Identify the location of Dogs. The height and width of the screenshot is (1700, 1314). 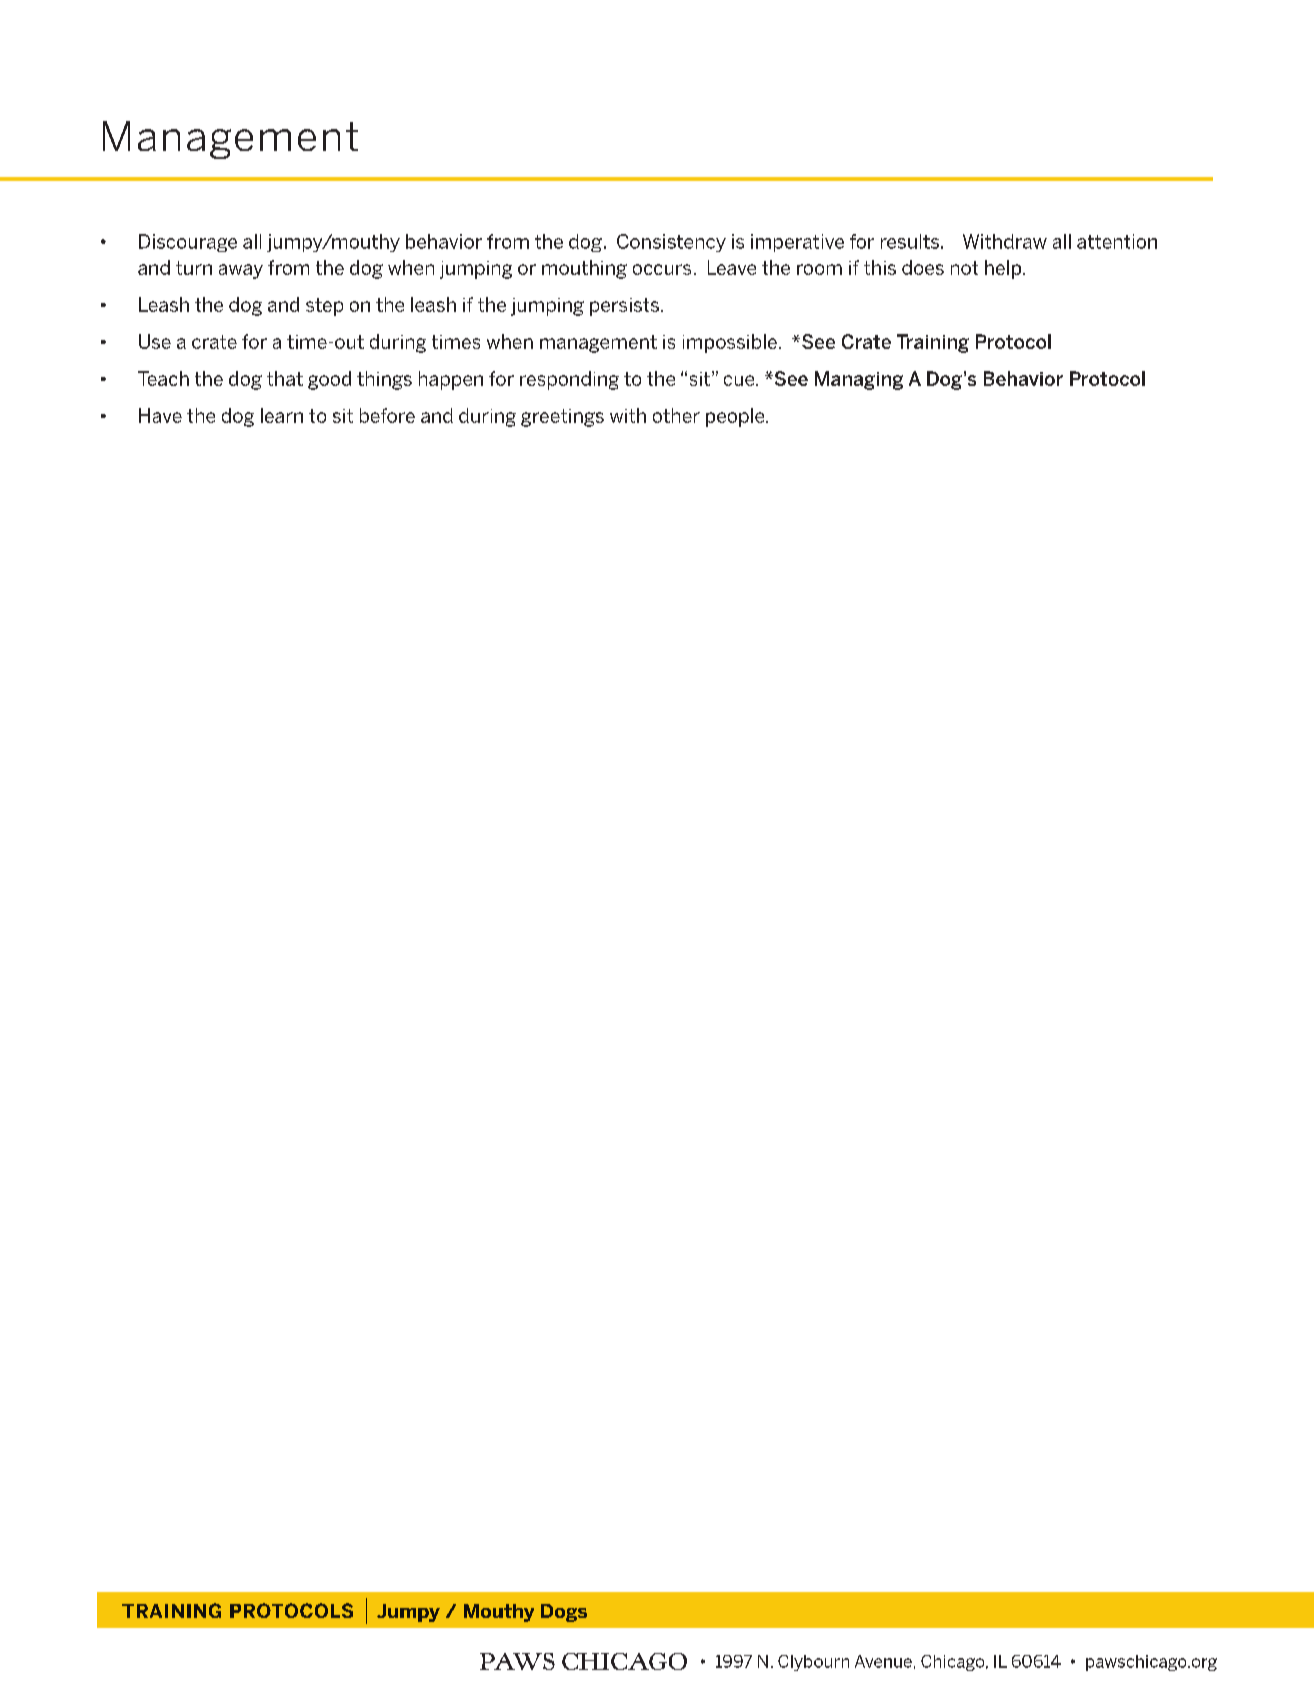
(564, 1613).
